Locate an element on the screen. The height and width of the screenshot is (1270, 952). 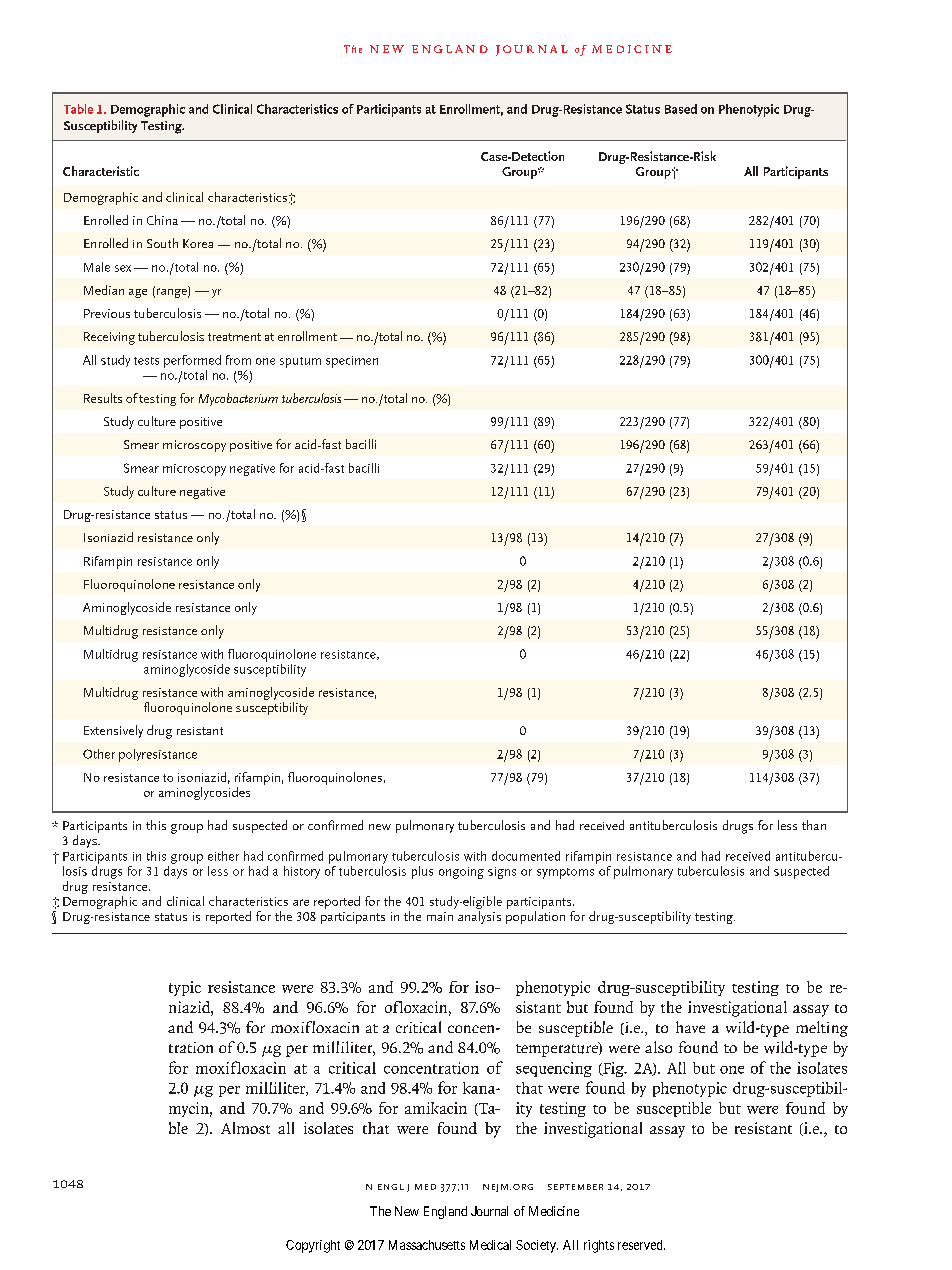
Based is located at coordinates (681, 109).
